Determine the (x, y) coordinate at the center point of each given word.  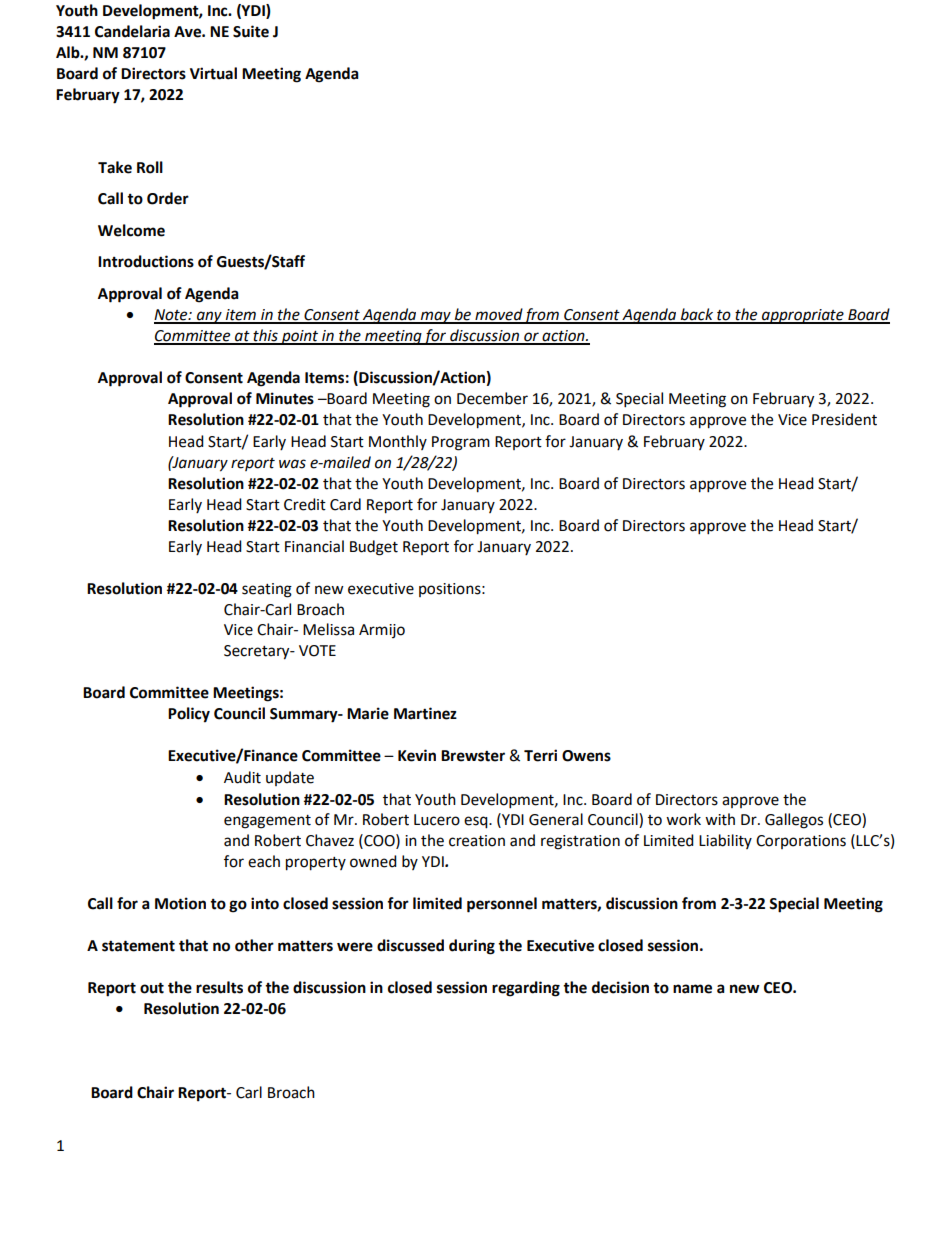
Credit (305, 504)
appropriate (803, 316)
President (844, 419)
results (219, 987)
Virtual (213, 73)
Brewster (473, 756)
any (209, 317)
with (720, 819)
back (696, 315)
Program (461, 443)
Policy (189, 715)
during (472, 947)
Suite (251, 31)
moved (498, 315)
